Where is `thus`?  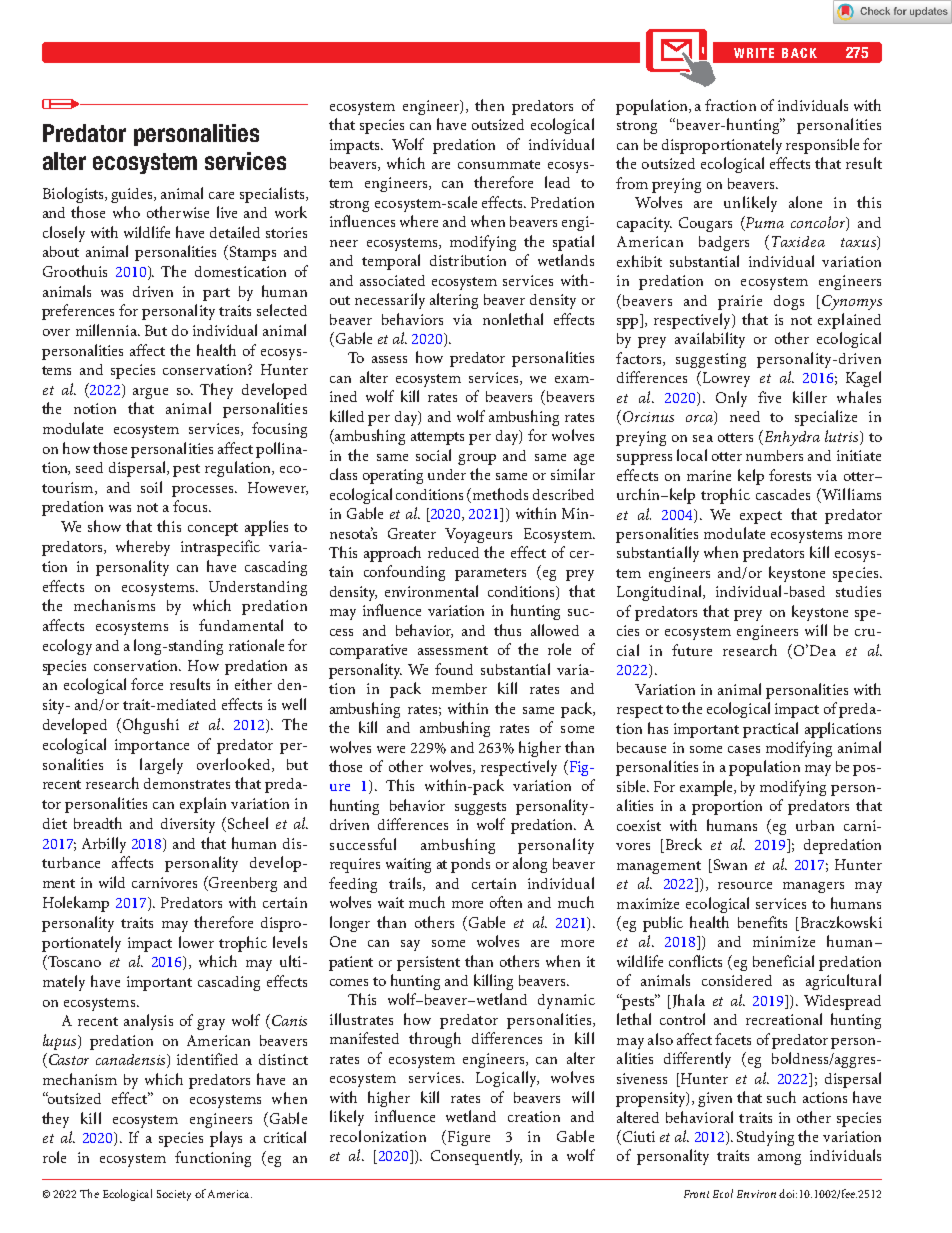 thus is located at coordinates (507, 630).
